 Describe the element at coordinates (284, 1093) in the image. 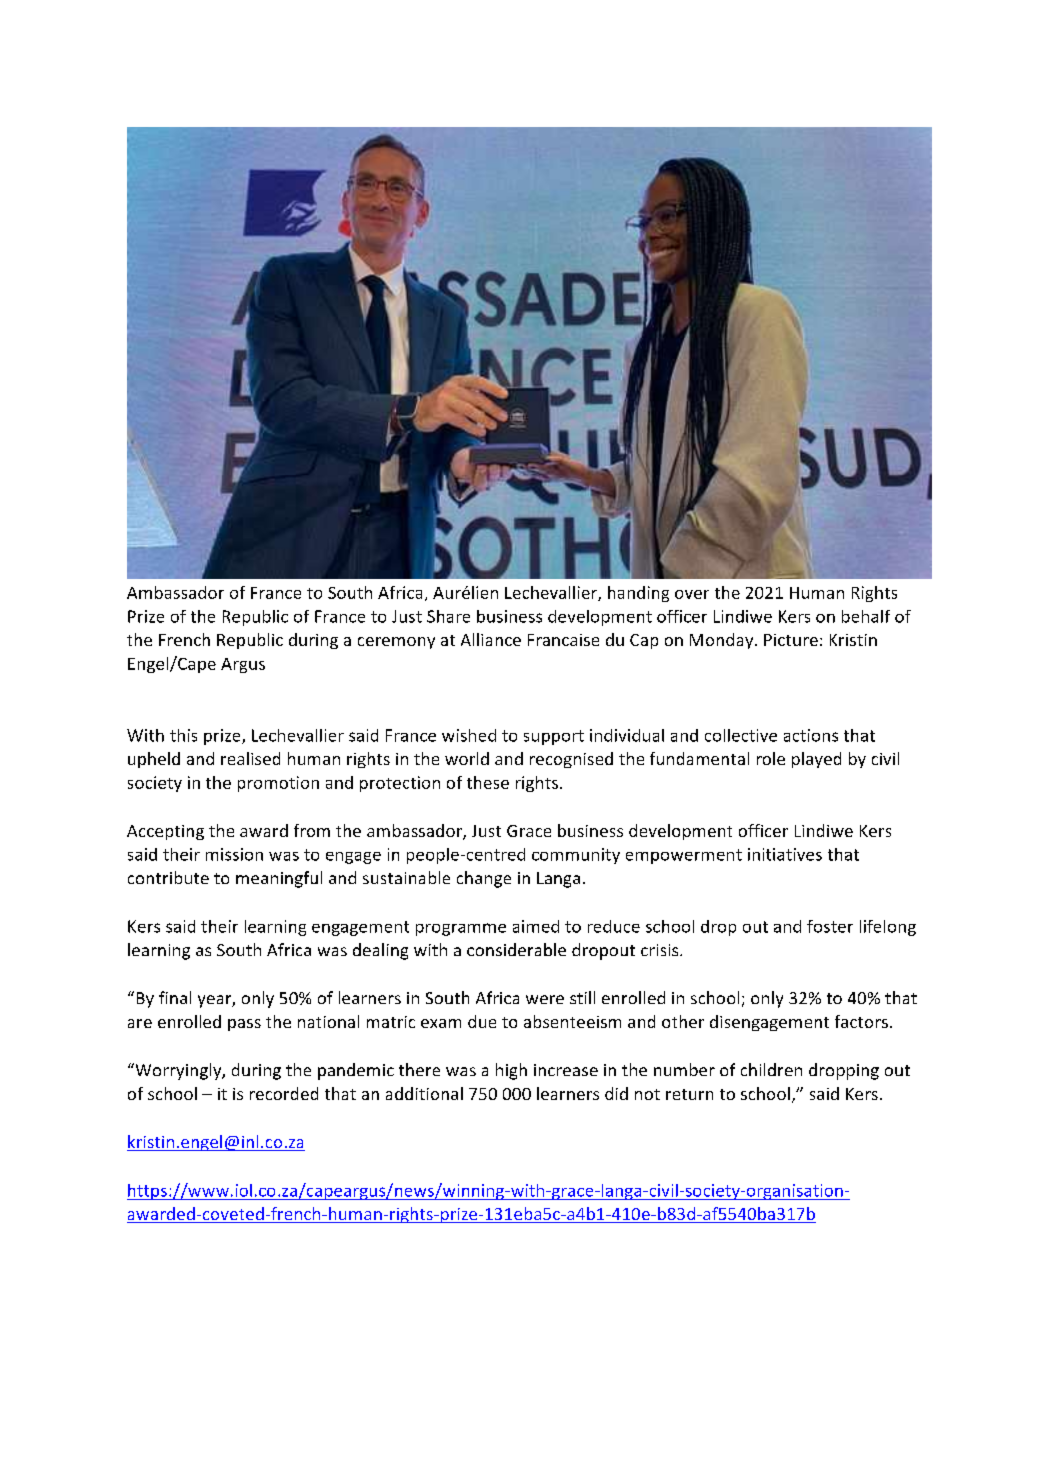

I see `recorded` at that location.
